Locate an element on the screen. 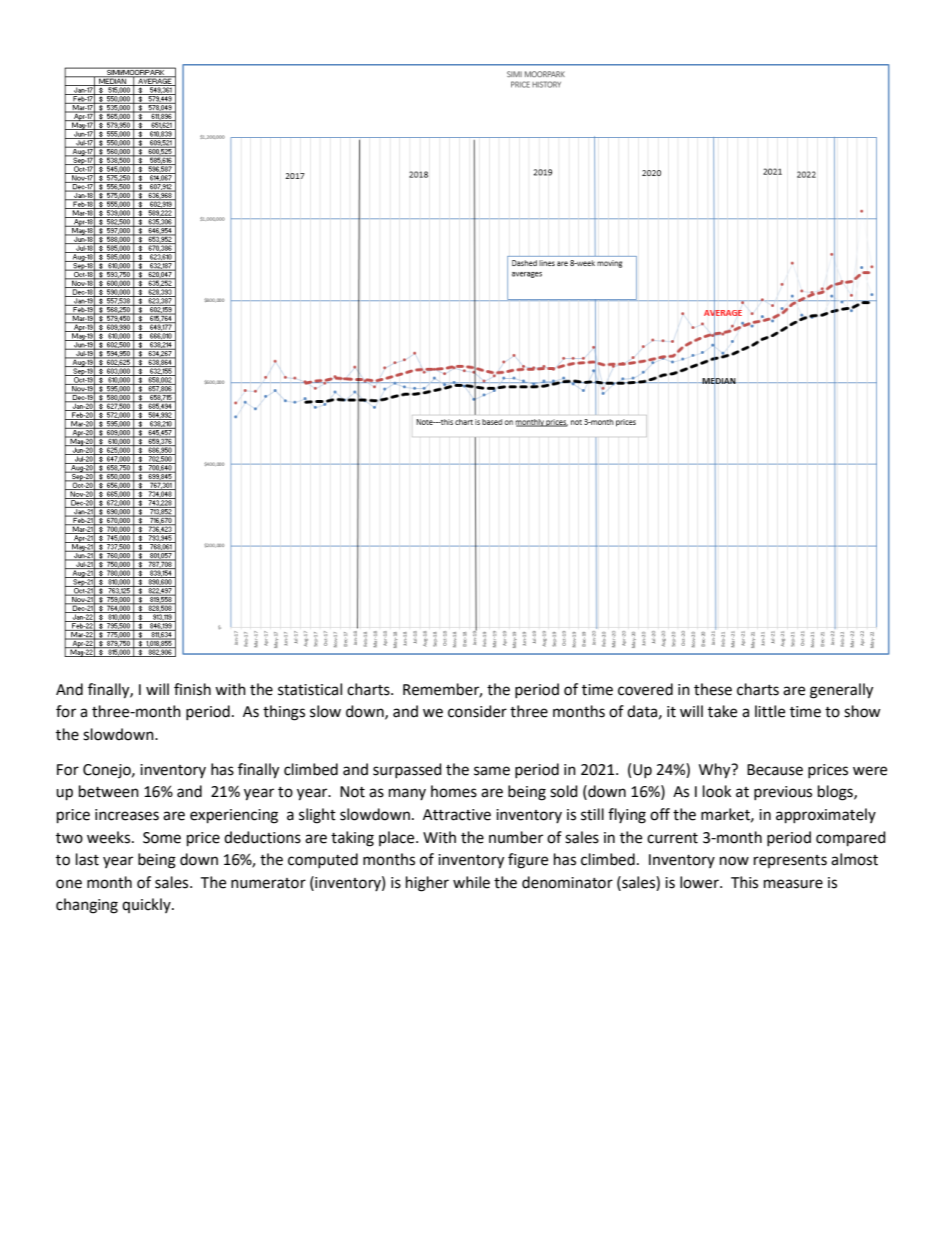 This screenshot has width=952, height=1233. same is located at coordinates (492, 771).
